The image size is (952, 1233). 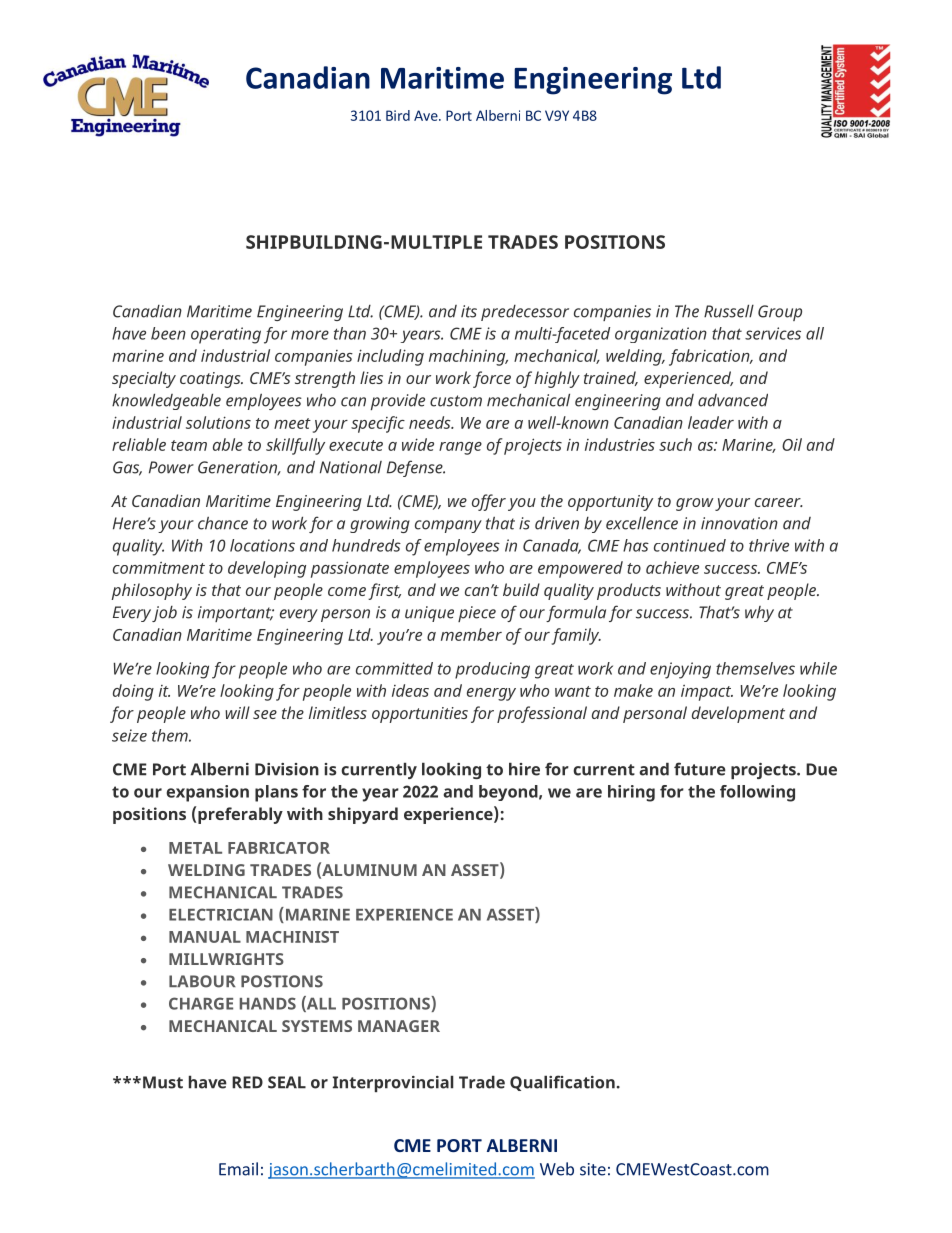 I want to click on site, so click(x=593, y=1169).
